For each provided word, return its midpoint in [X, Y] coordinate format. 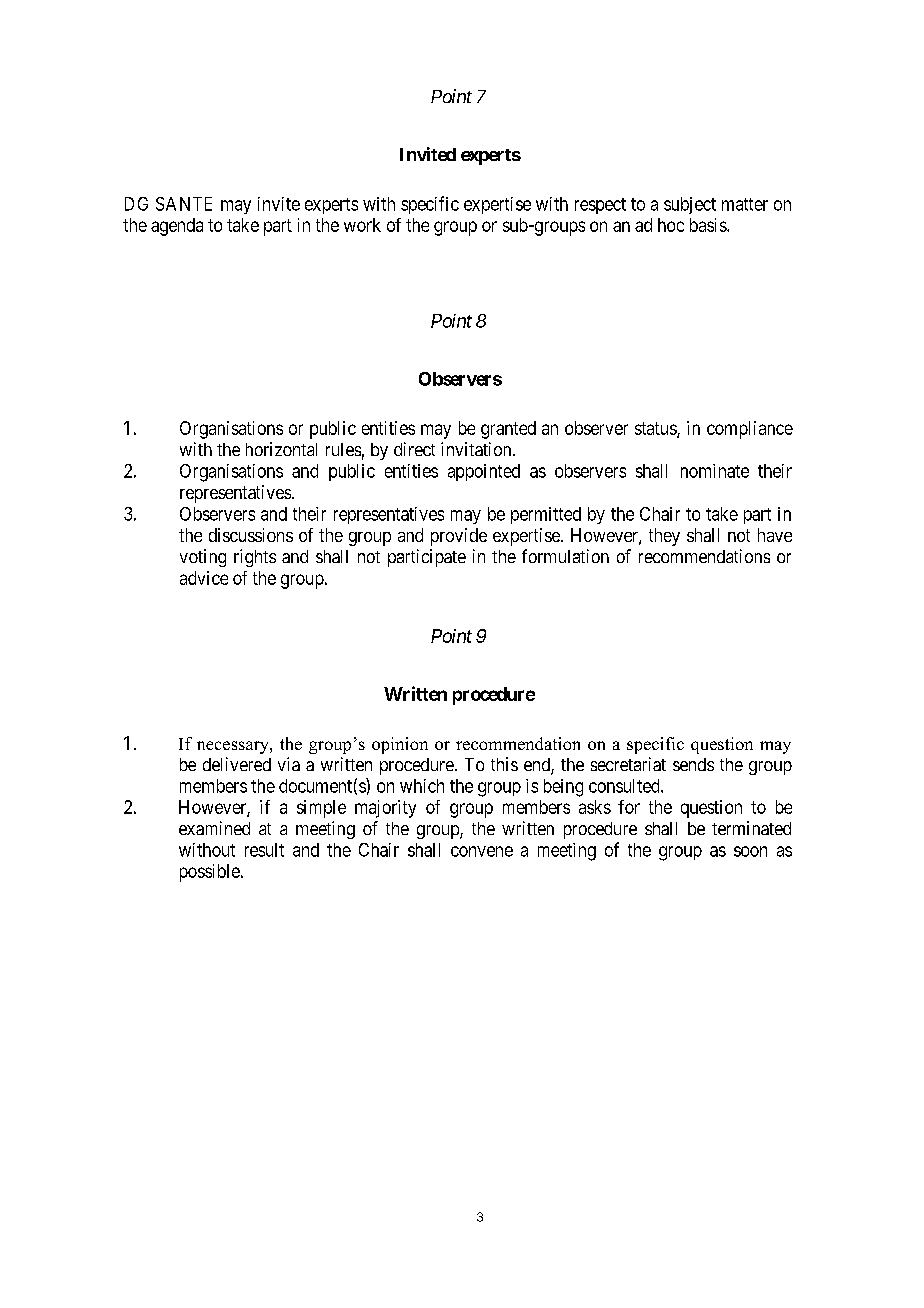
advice [204, 578]
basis [709, 225]
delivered [237, 764]
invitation [477, 449]
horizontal [281, 449]
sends [693, 764]
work [362, 225]
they [664, 537]
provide [459, 537]
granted [508, 430]
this [504, 764]
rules [343, 449]
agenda [177, 227]
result [264, 850]
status [656, 429]
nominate [715, 471]
